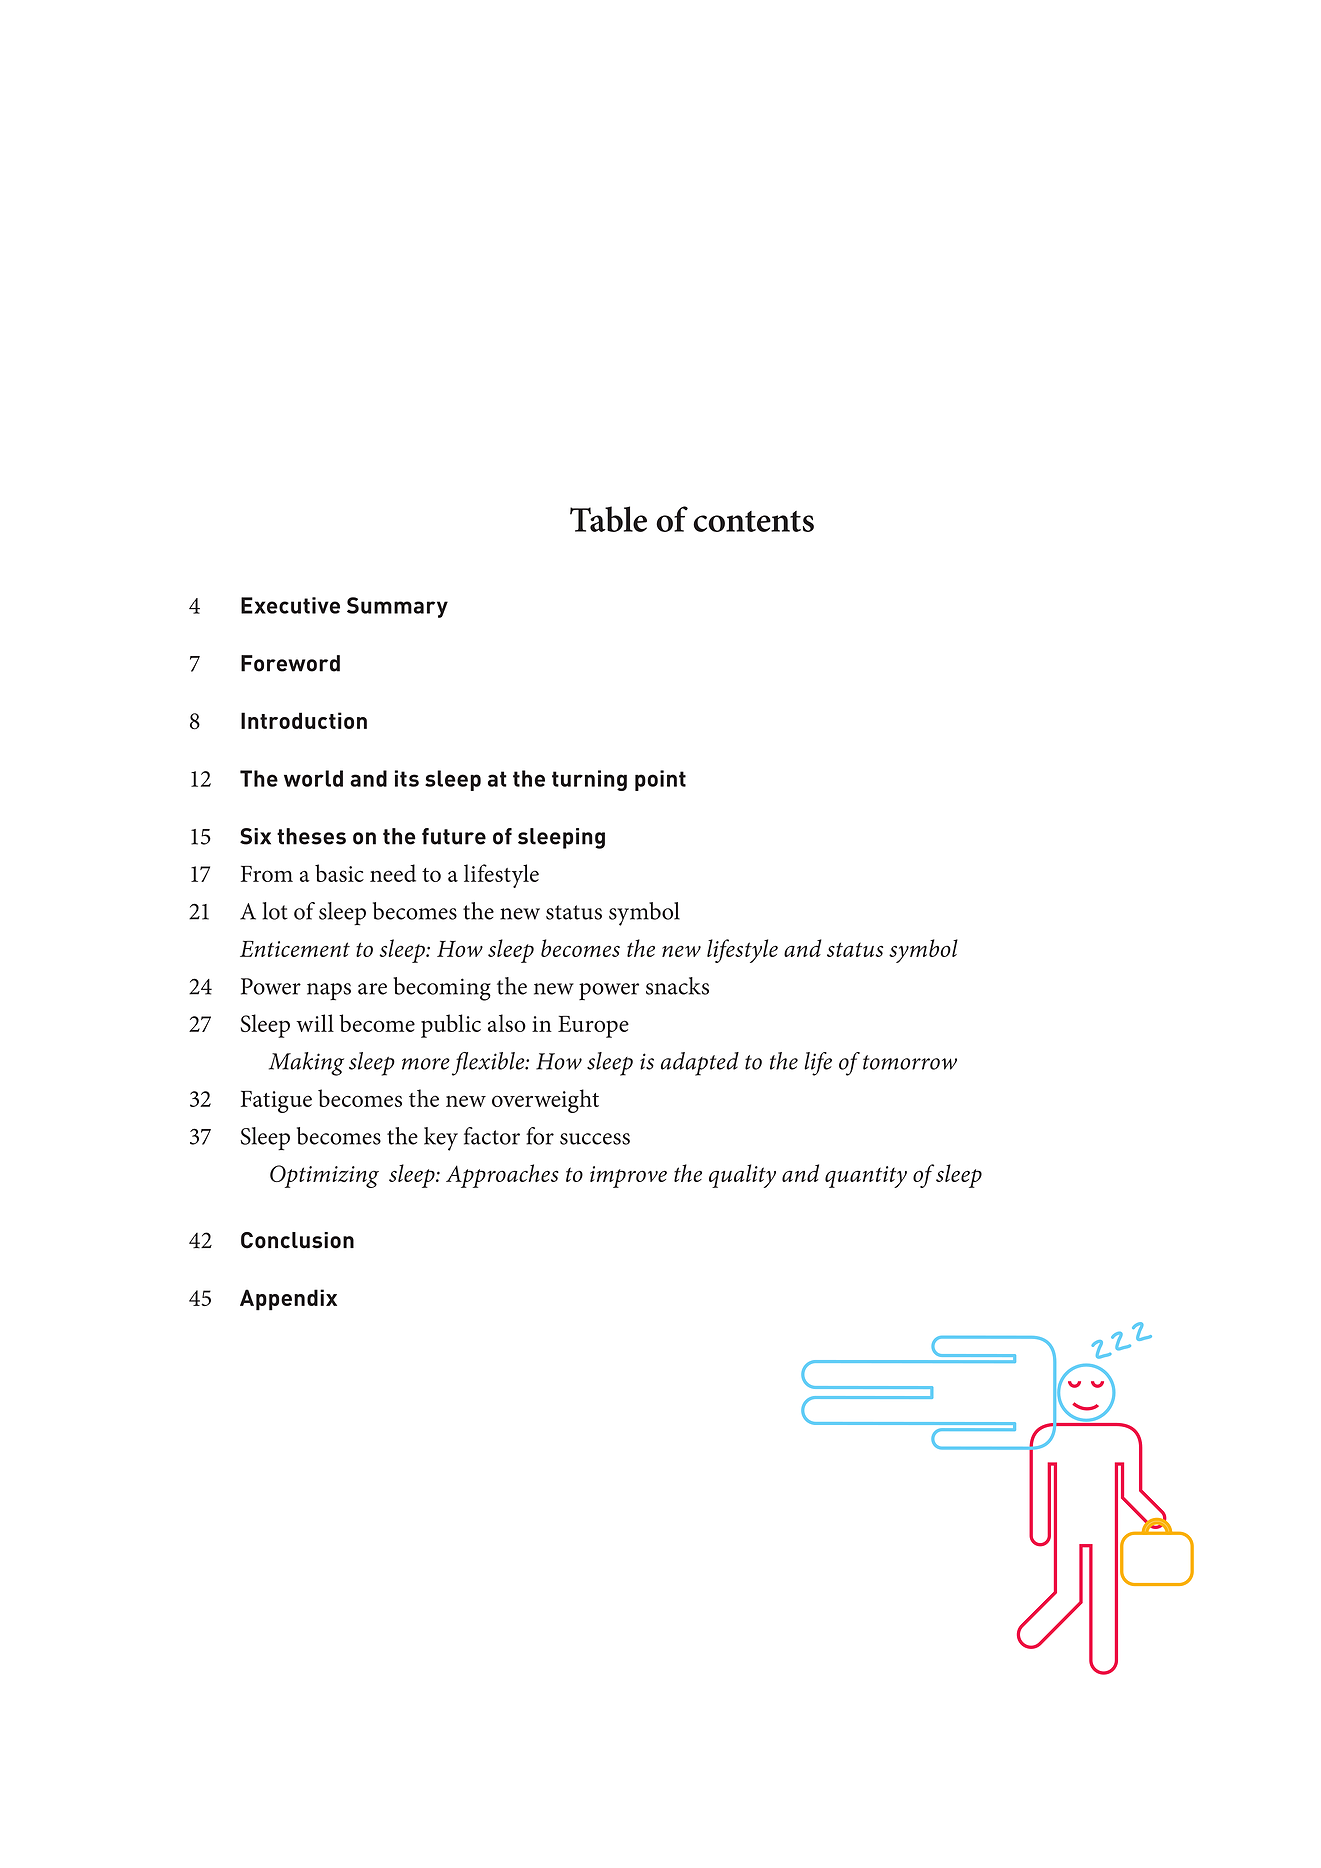 Image resolution: width=1321 pixels, height=1868 pixels. Describe the element at coordinates (290, 605) in the image. I see `Executive` at that location.
